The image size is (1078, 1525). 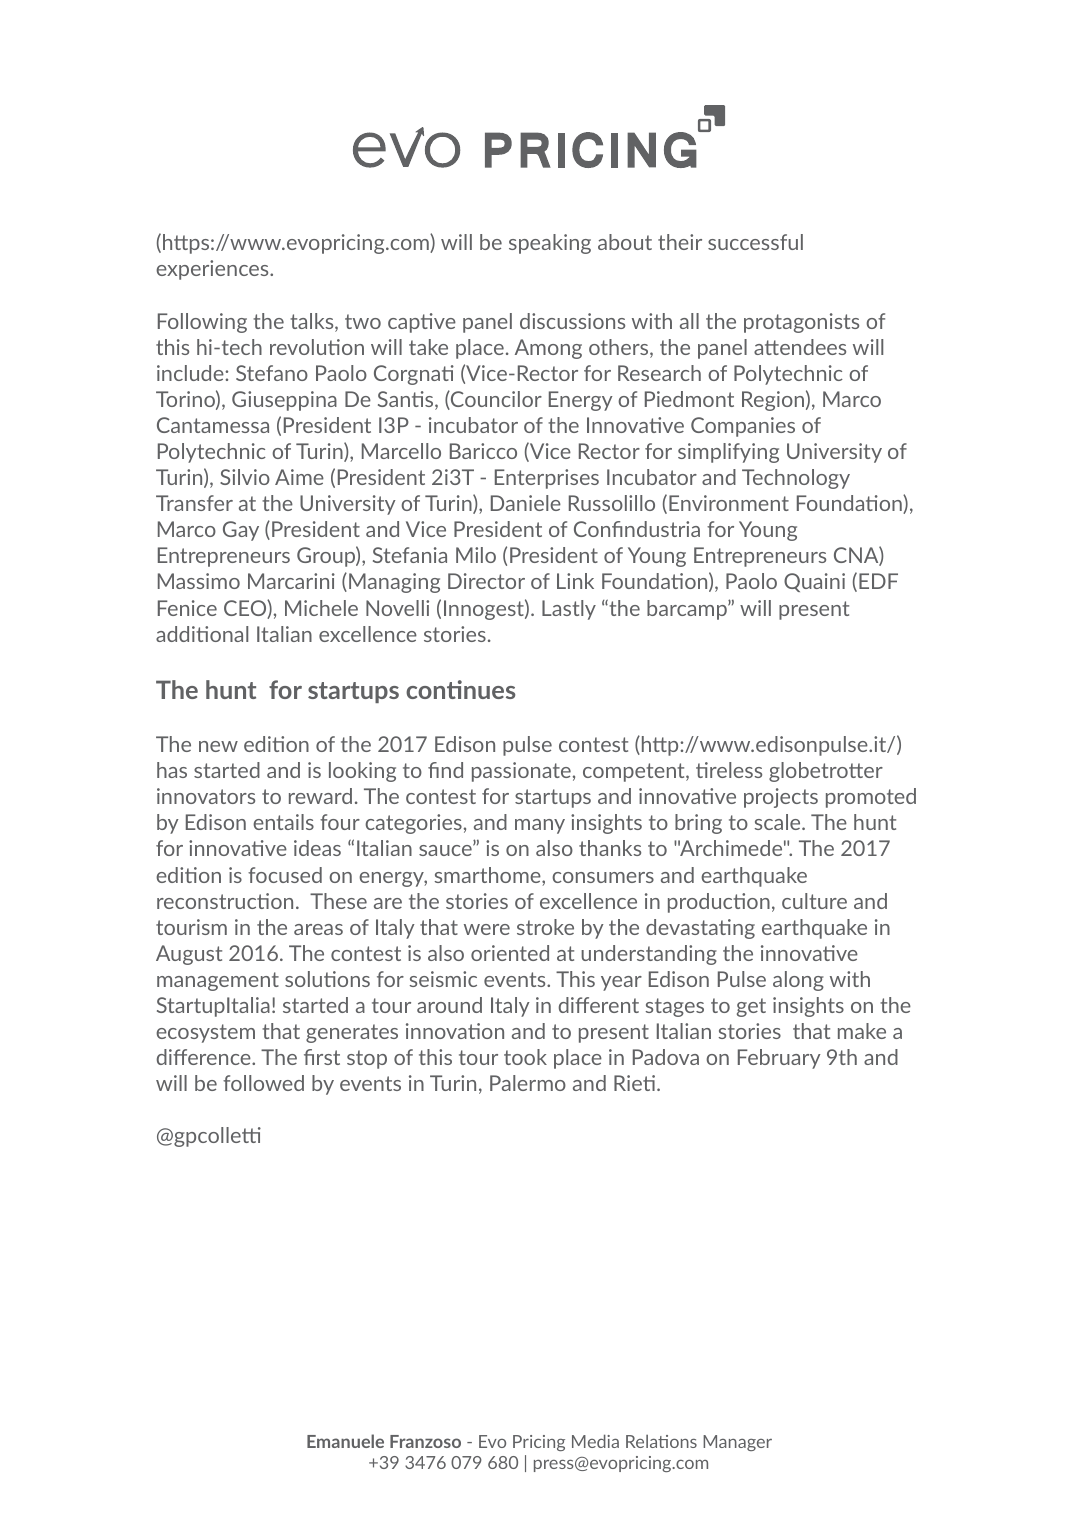 I want to click on followed, so click(x=263, y=1083).
